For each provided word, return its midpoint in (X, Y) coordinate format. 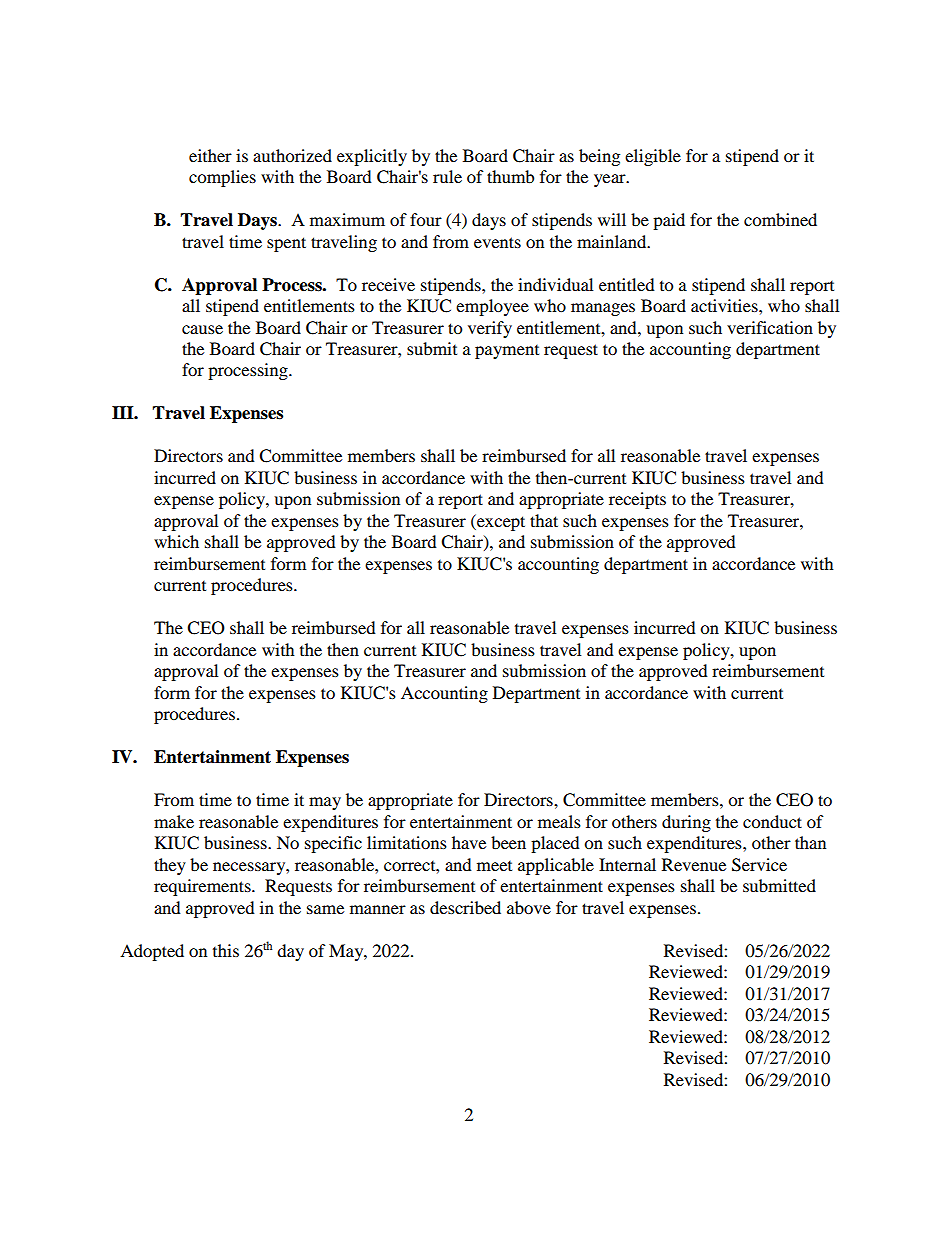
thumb (510, 176)
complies (222, 178)
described (465, 907)
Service (759, 865)
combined (780, 219)
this (226, 950)
